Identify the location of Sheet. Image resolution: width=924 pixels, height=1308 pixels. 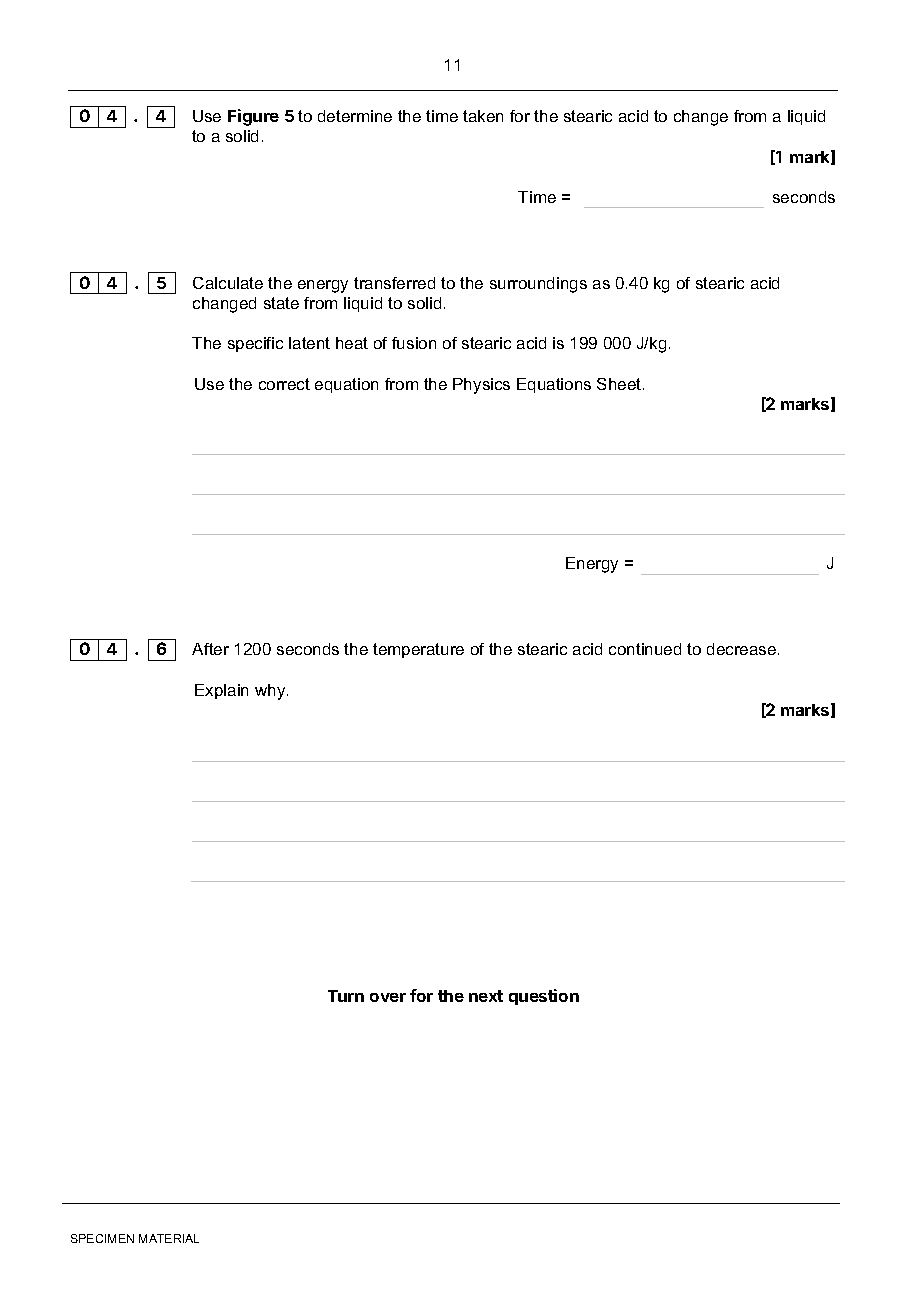
(620, 384).
